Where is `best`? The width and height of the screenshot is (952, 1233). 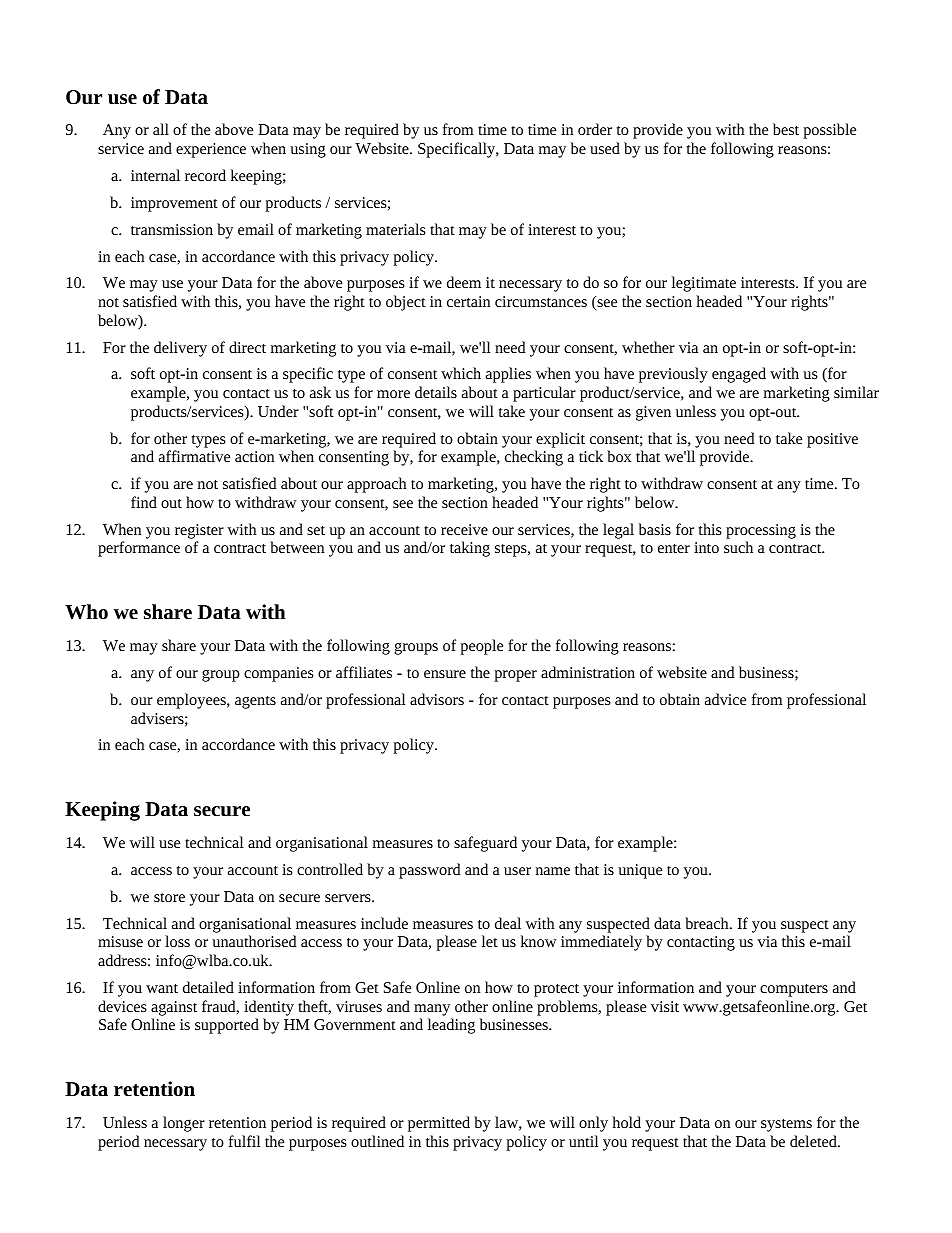
best is located at coordinates (786, 129).
